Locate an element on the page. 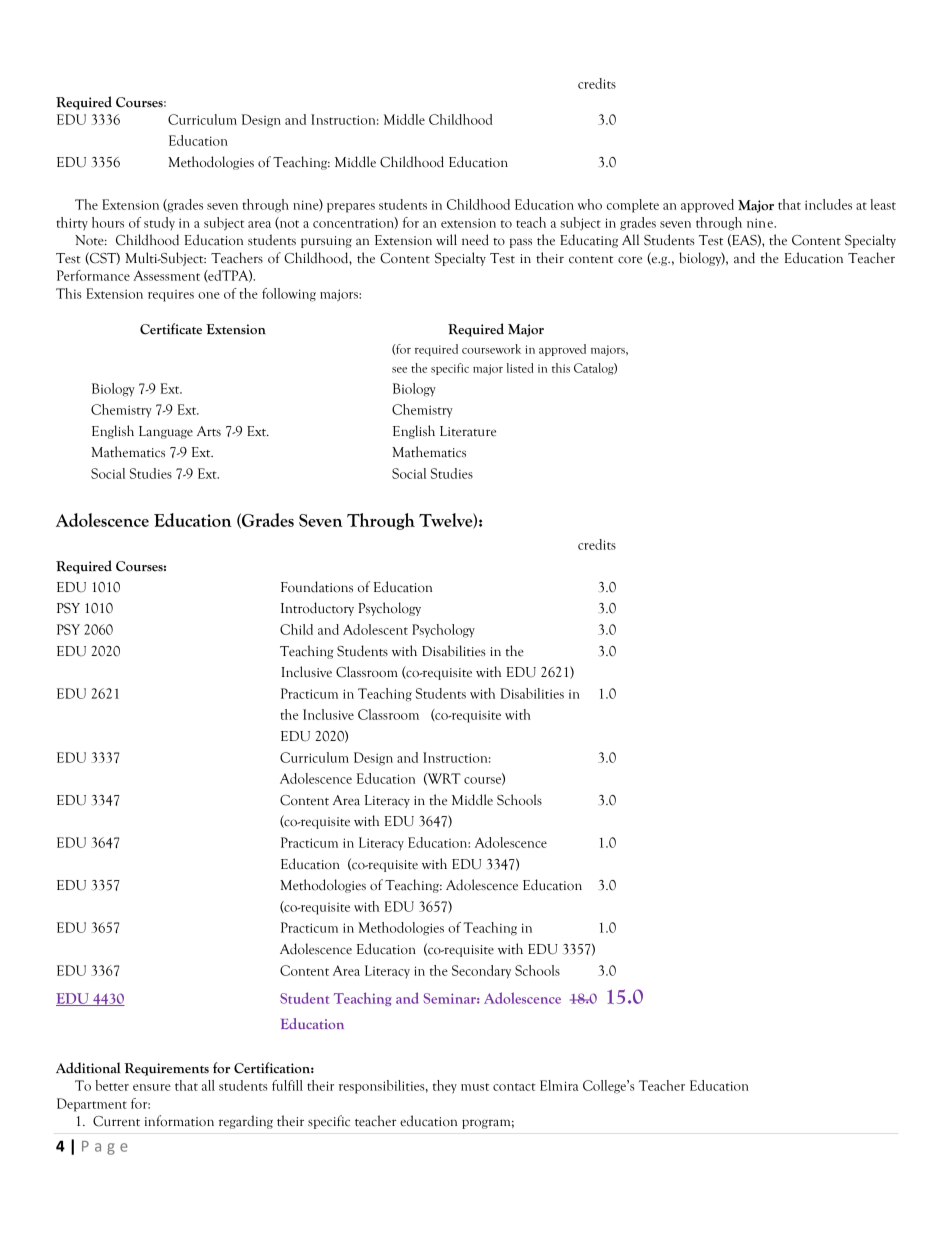  includes is located at coordinates (828, 204).
